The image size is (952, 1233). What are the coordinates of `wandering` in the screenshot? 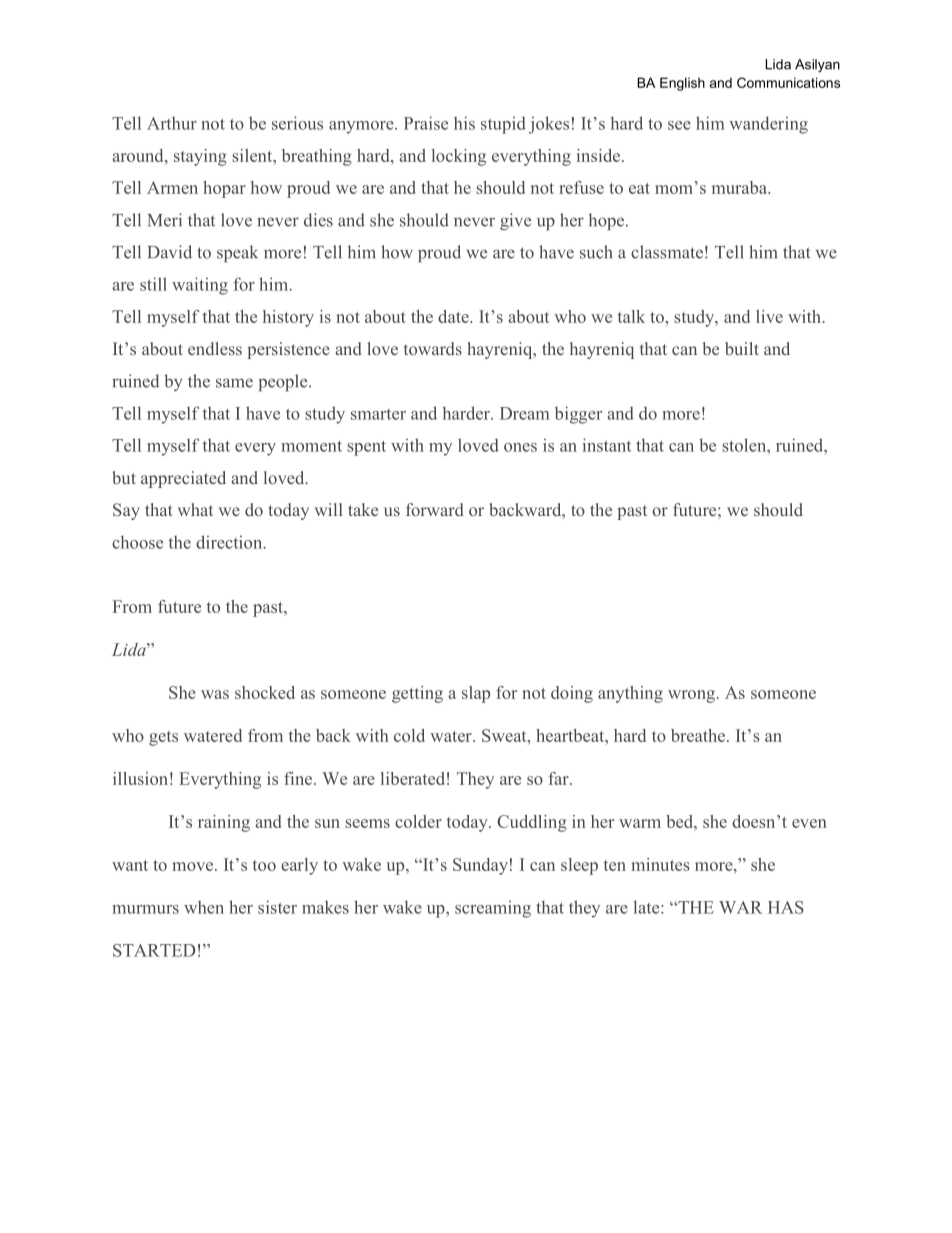 It's located at (768, 125).
